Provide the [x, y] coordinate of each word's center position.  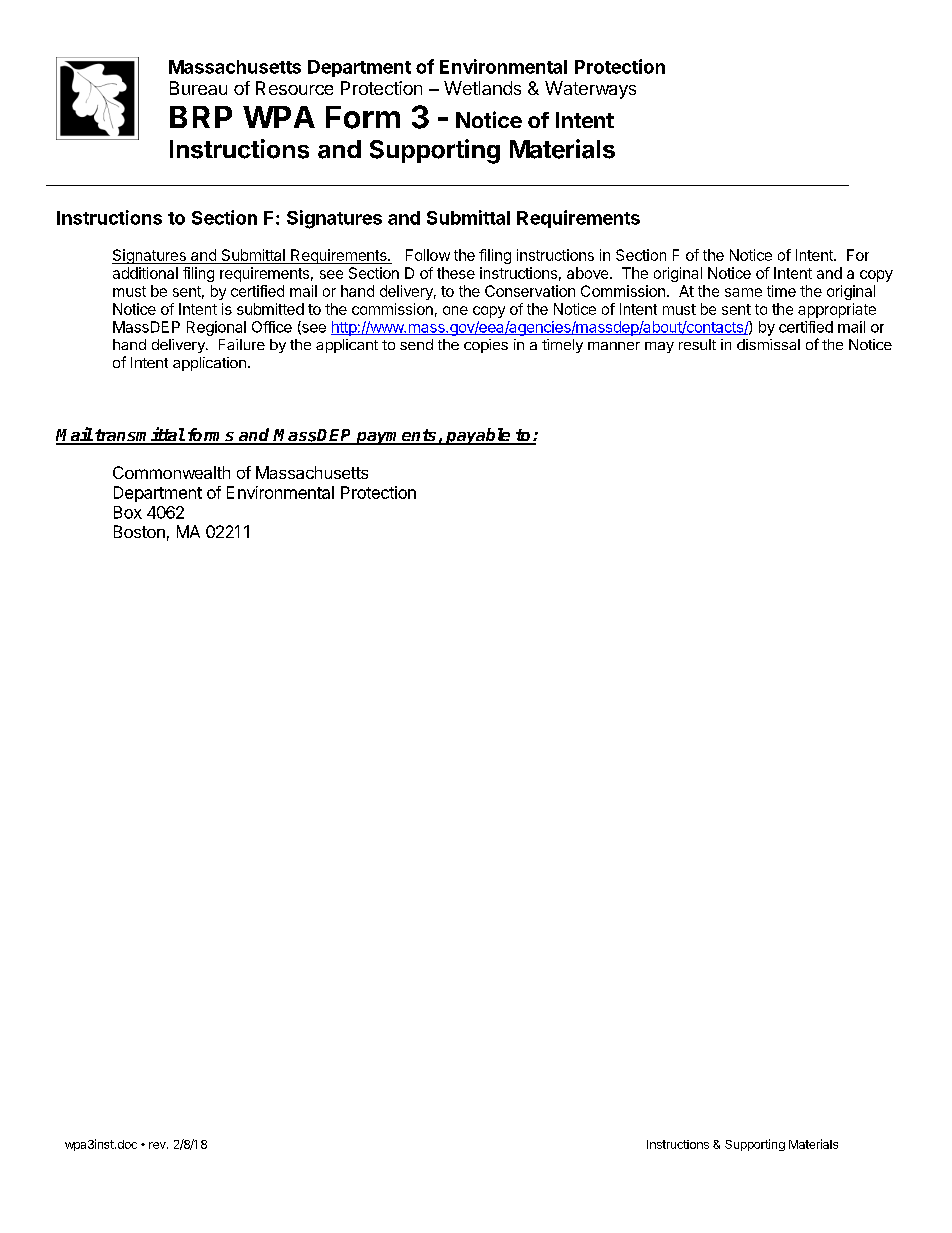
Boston [139, 531]
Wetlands [482, 88]
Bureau [198, 88]
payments [397, 437]
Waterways [590, 90]
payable [478, 436]
